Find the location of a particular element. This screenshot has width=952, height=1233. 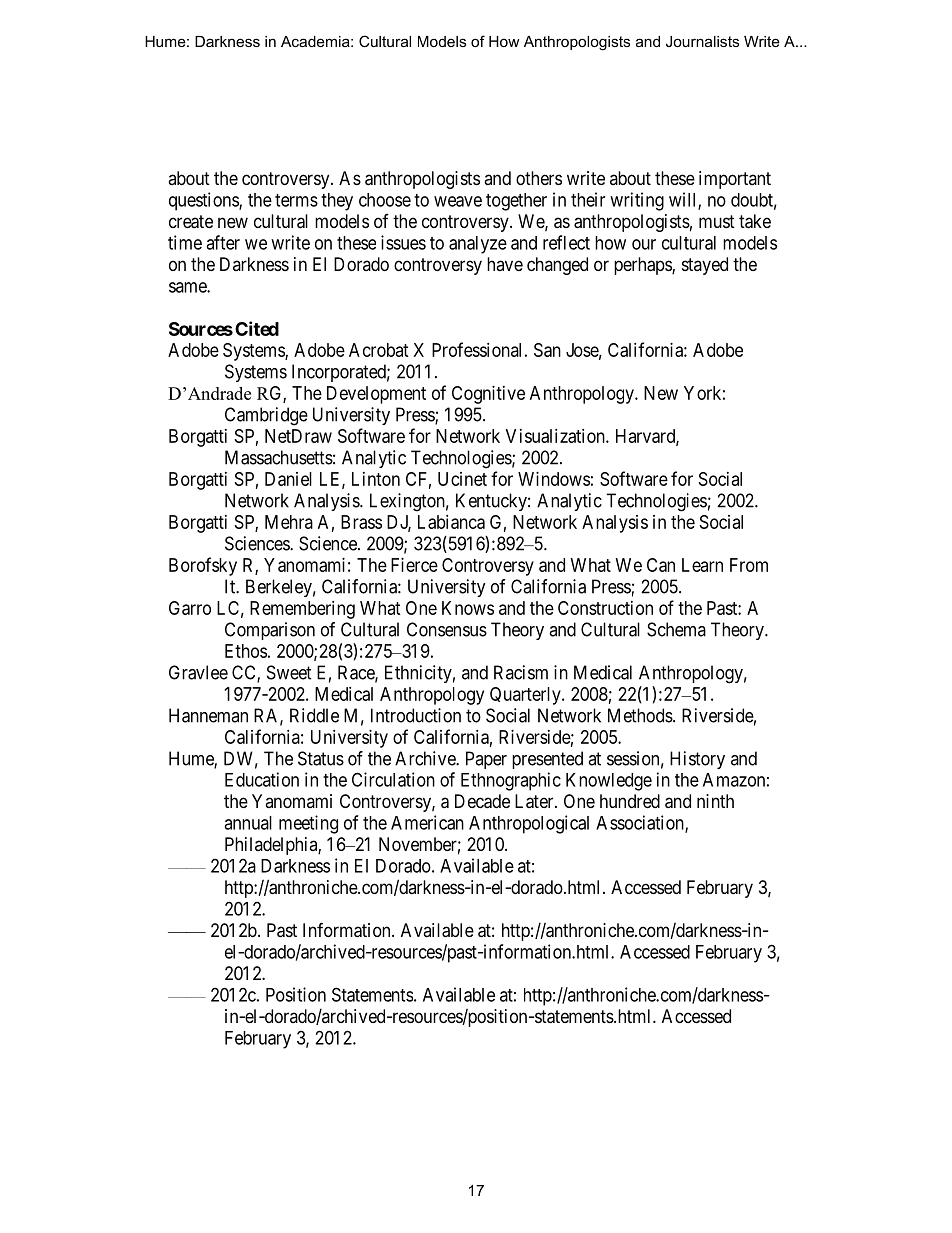

annual is located at coordinates (248, 823).
